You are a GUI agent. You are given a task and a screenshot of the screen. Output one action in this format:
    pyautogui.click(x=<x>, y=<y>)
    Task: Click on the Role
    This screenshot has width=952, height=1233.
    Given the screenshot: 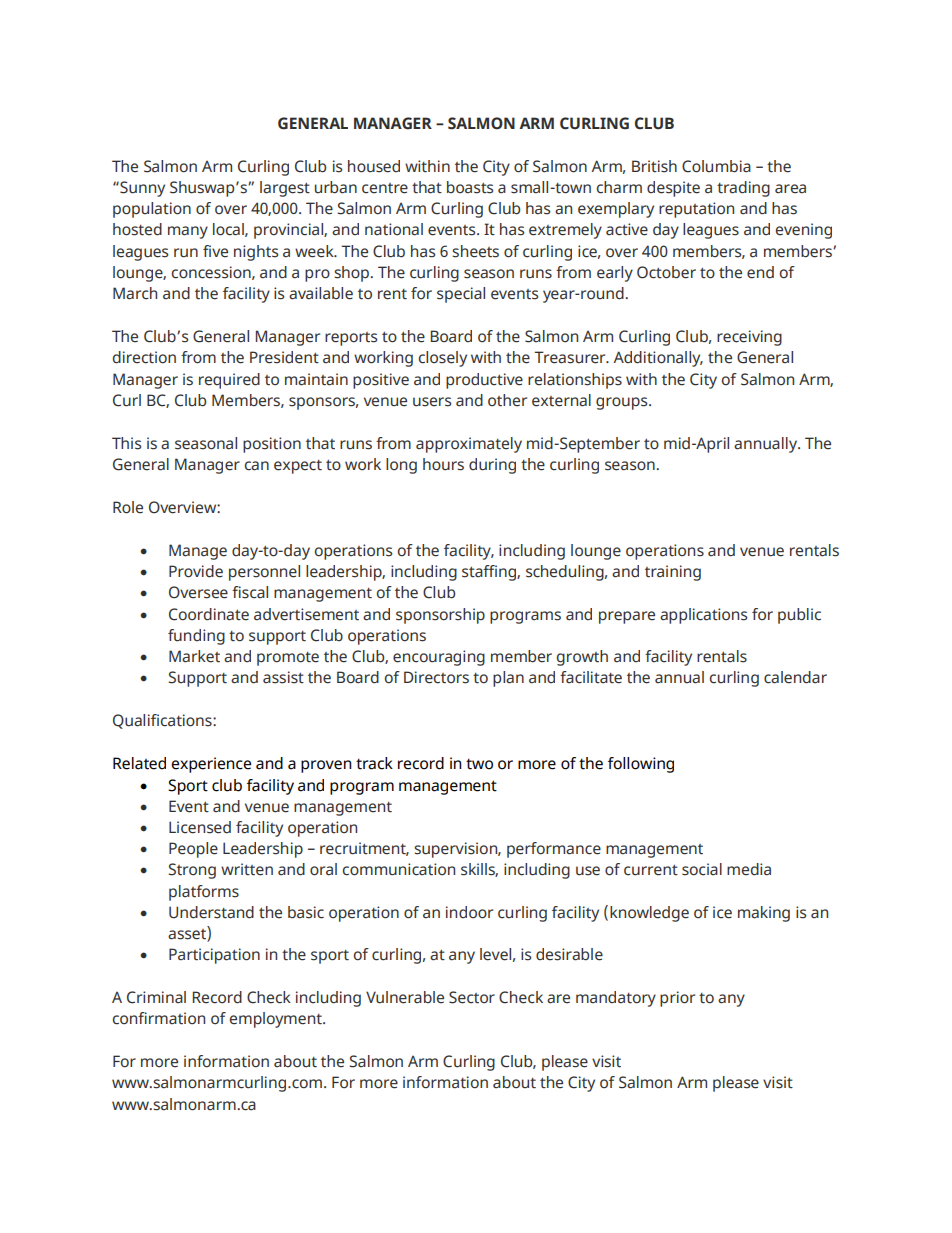 What is the action you would take?
    pyautogui.click(x=128, y=507)
